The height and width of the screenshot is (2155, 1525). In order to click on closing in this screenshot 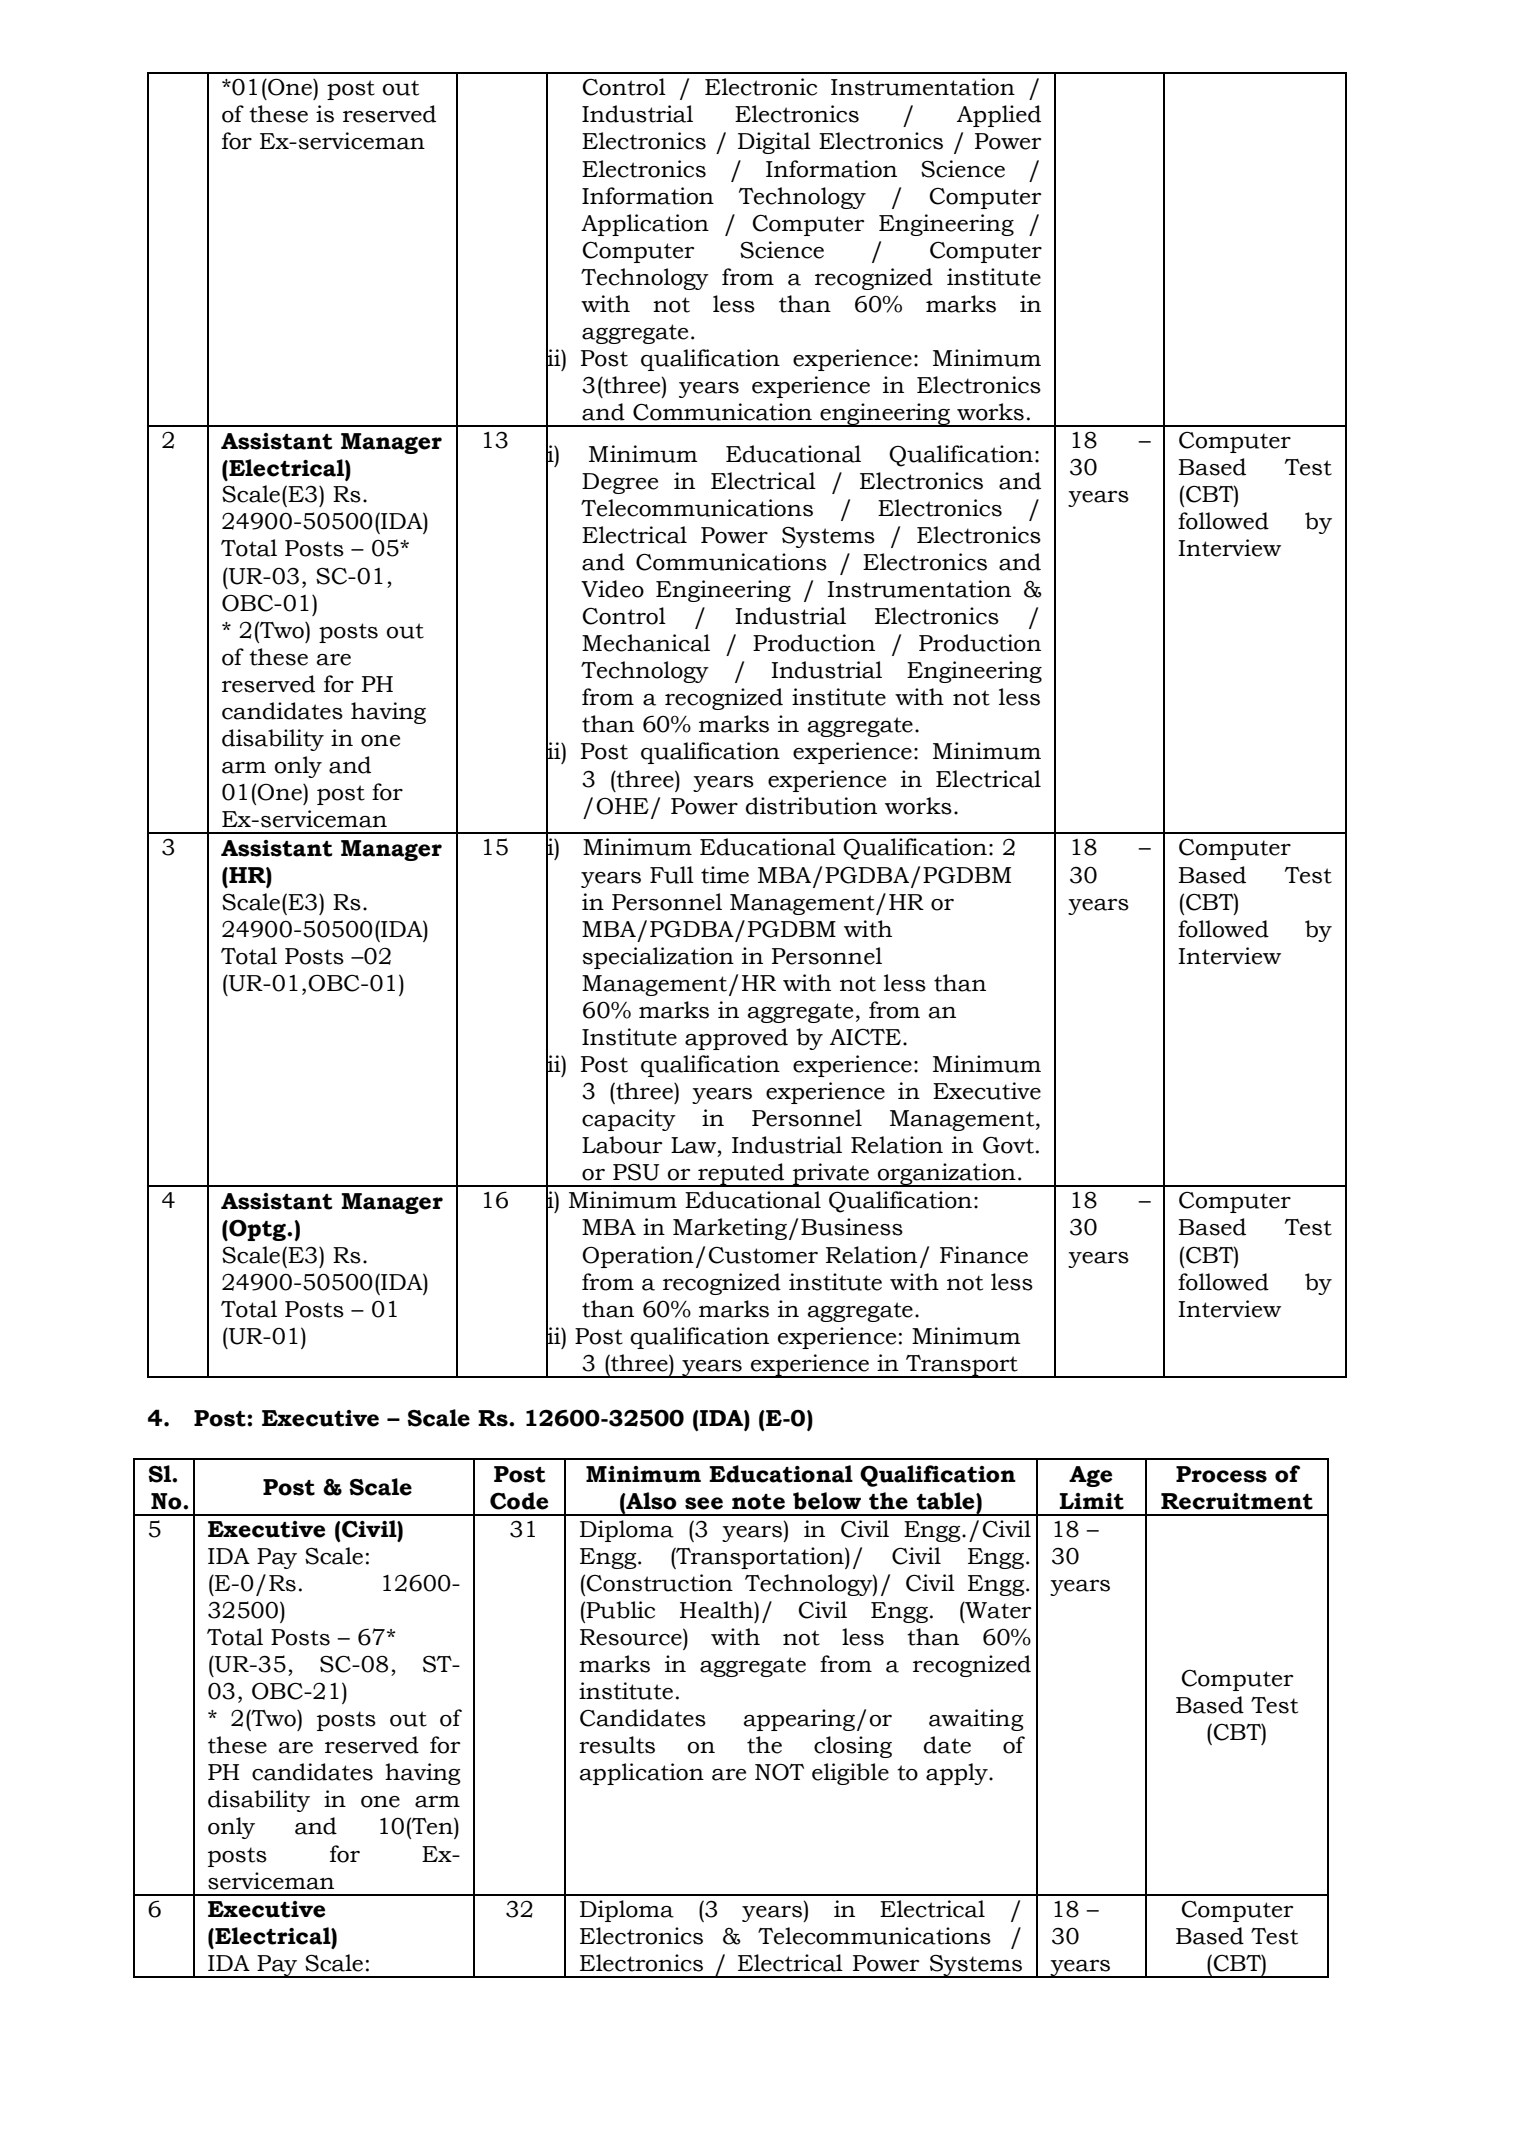, I will do `click(853, 1747)`.
